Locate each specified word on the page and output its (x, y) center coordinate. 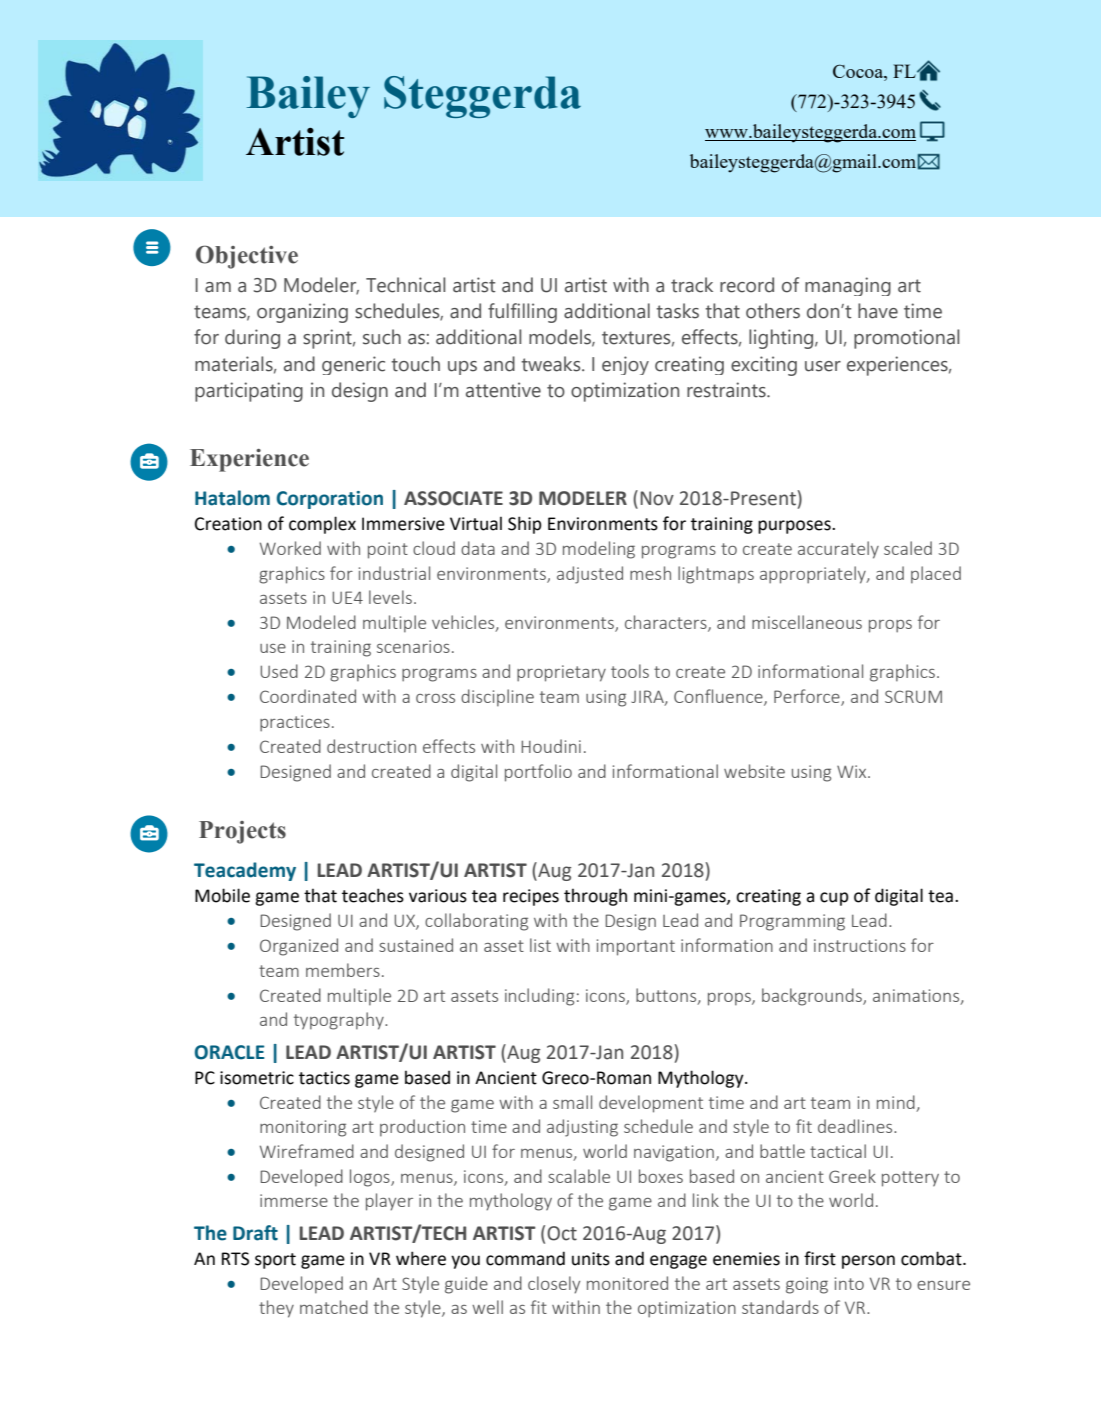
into (849, 1283)
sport (275, 1261)
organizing (302, 313)
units (591, 1259)
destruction (371, 746)
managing (848, 286)
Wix (853, 771)
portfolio (538, 773)
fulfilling (522, 313)
